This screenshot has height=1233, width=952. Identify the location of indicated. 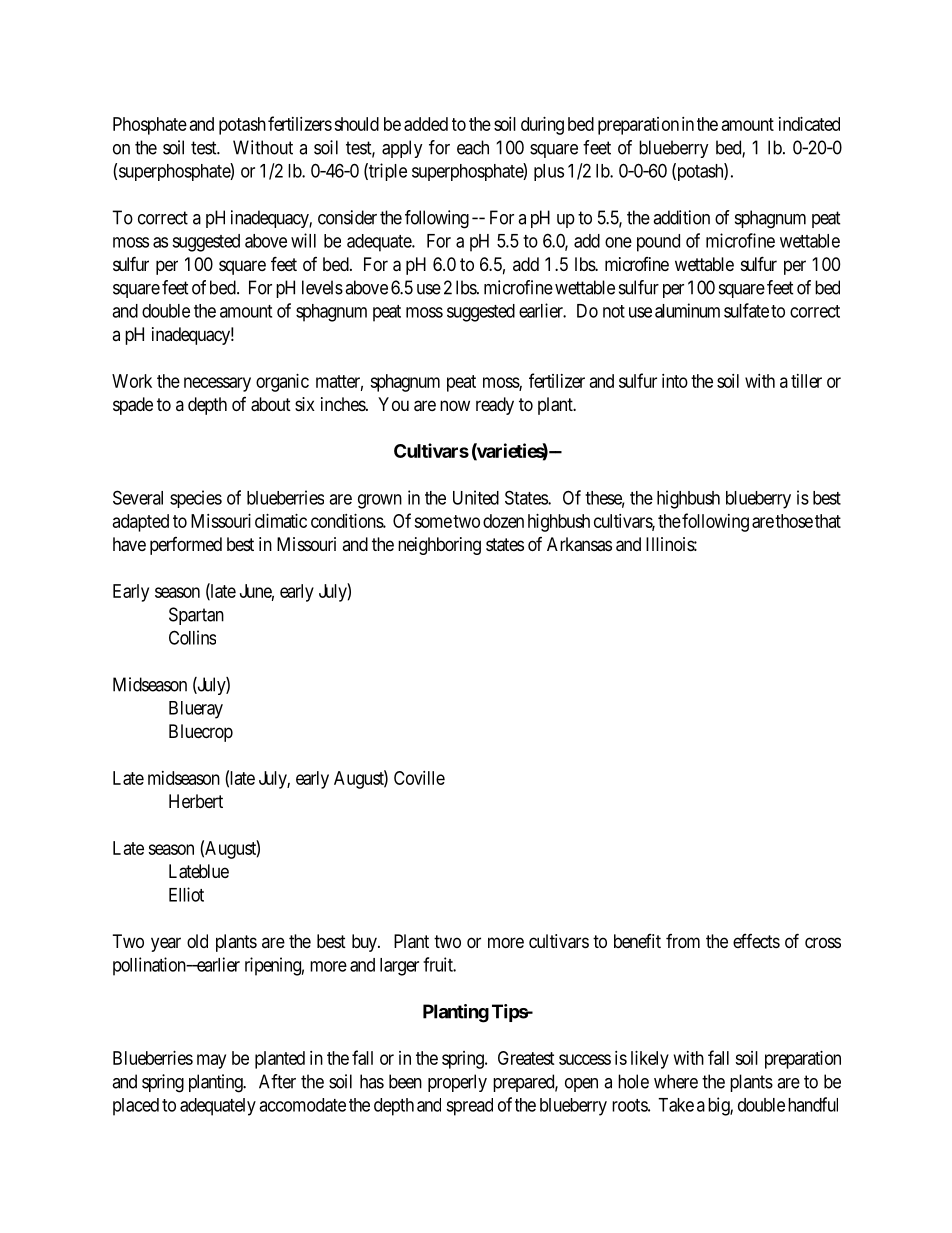
(809, 124).
